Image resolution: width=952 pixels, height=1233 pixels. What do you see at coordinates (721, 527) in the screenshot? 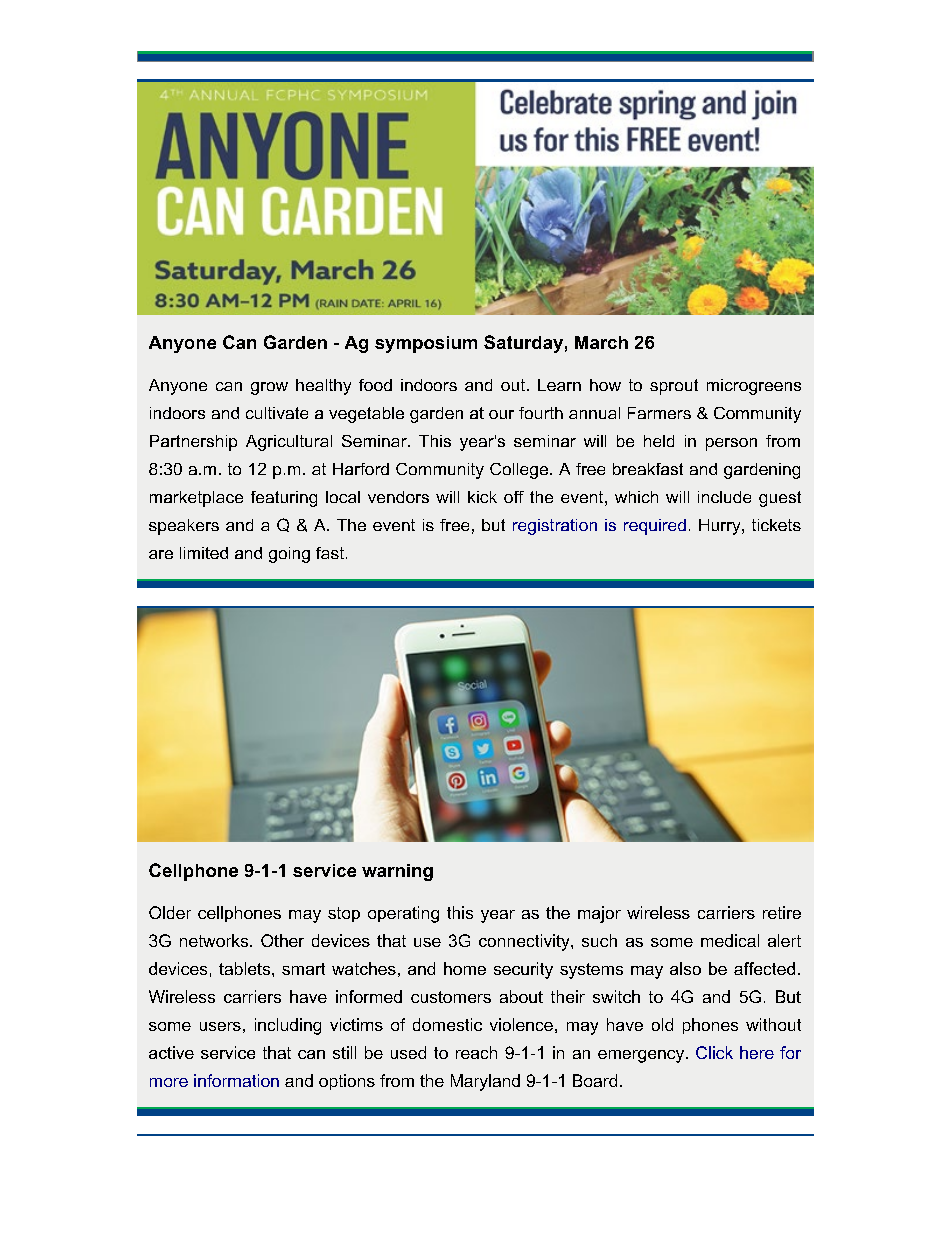
I see `Hurry` at bounding box center [721, 527].
